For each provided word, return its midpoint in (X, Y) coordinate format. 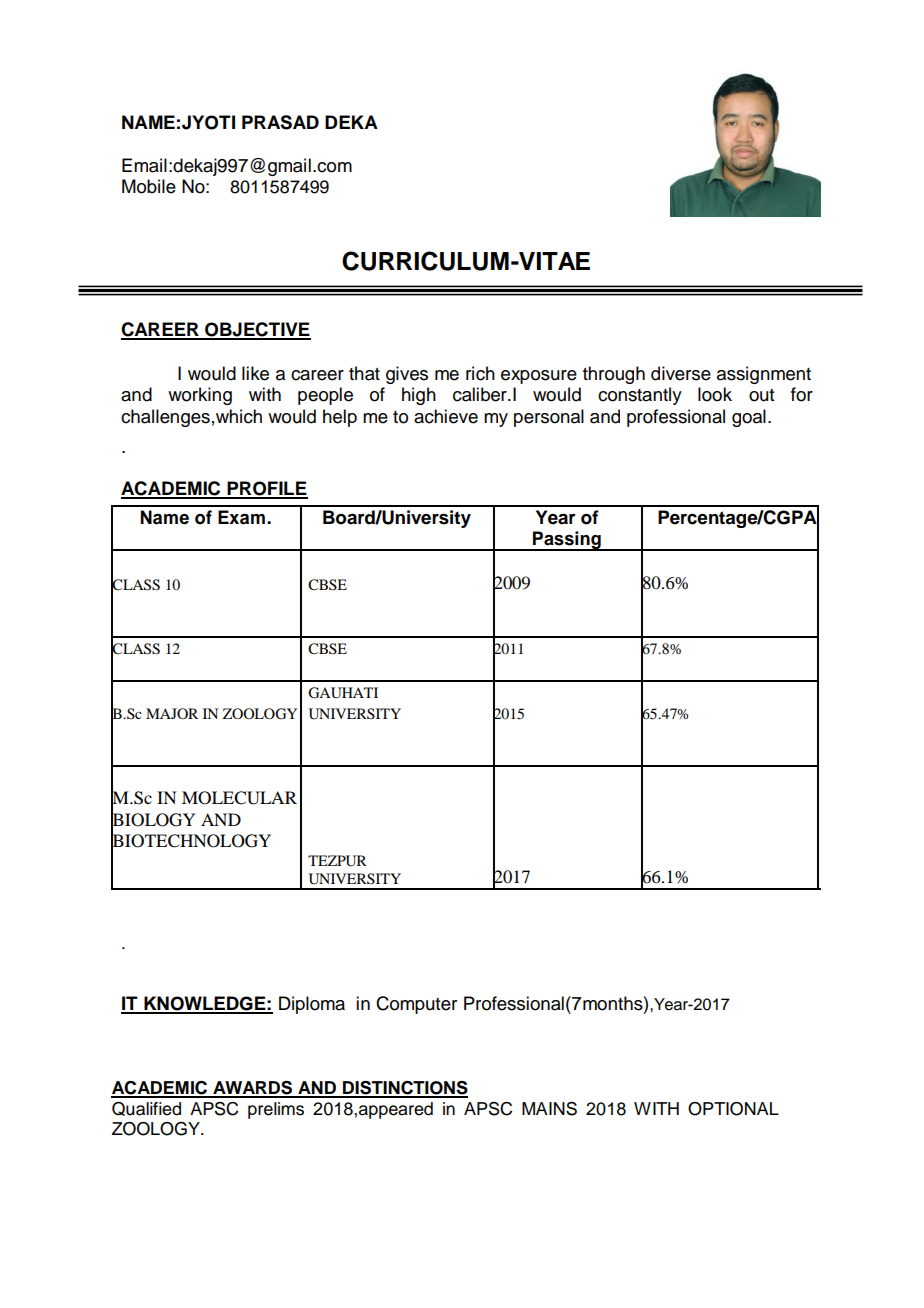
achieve (446, 416)
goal (749, 418)
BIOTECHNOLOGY (191, 841)
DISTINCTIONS (404, 1089)
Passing (567, 541)
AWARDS (253, 1089)
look (715, 394)
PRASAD (280, 122)
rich (480, 373)
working (200, 396)
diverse (681, 373)
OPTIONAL (733, 1109)
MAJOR (172, 713)
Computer (416, 1005)
